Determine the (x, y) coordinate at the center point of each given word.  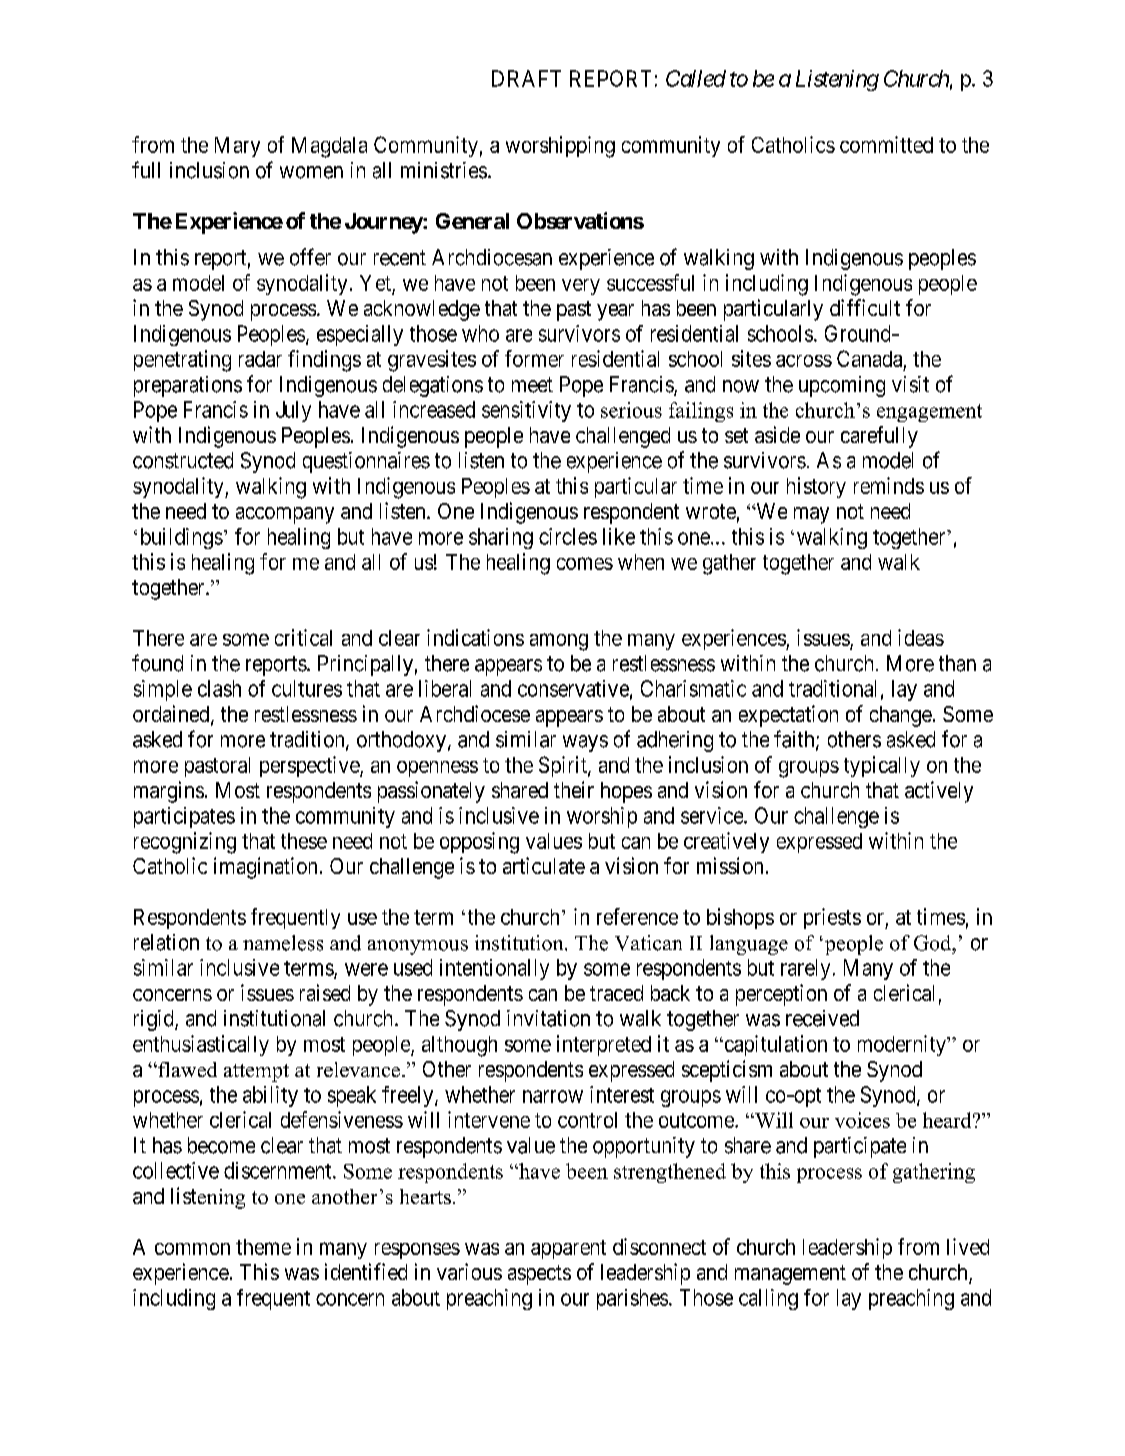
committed (886, 144)
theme (263, 1247)
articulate (544, 865)
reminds (889, 485)
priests (832, 918)
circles (568, 536)
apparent (568, 1249)
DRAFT (526, 78)
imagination (265, 868)
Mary (237, 147)
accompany (285, 515)
